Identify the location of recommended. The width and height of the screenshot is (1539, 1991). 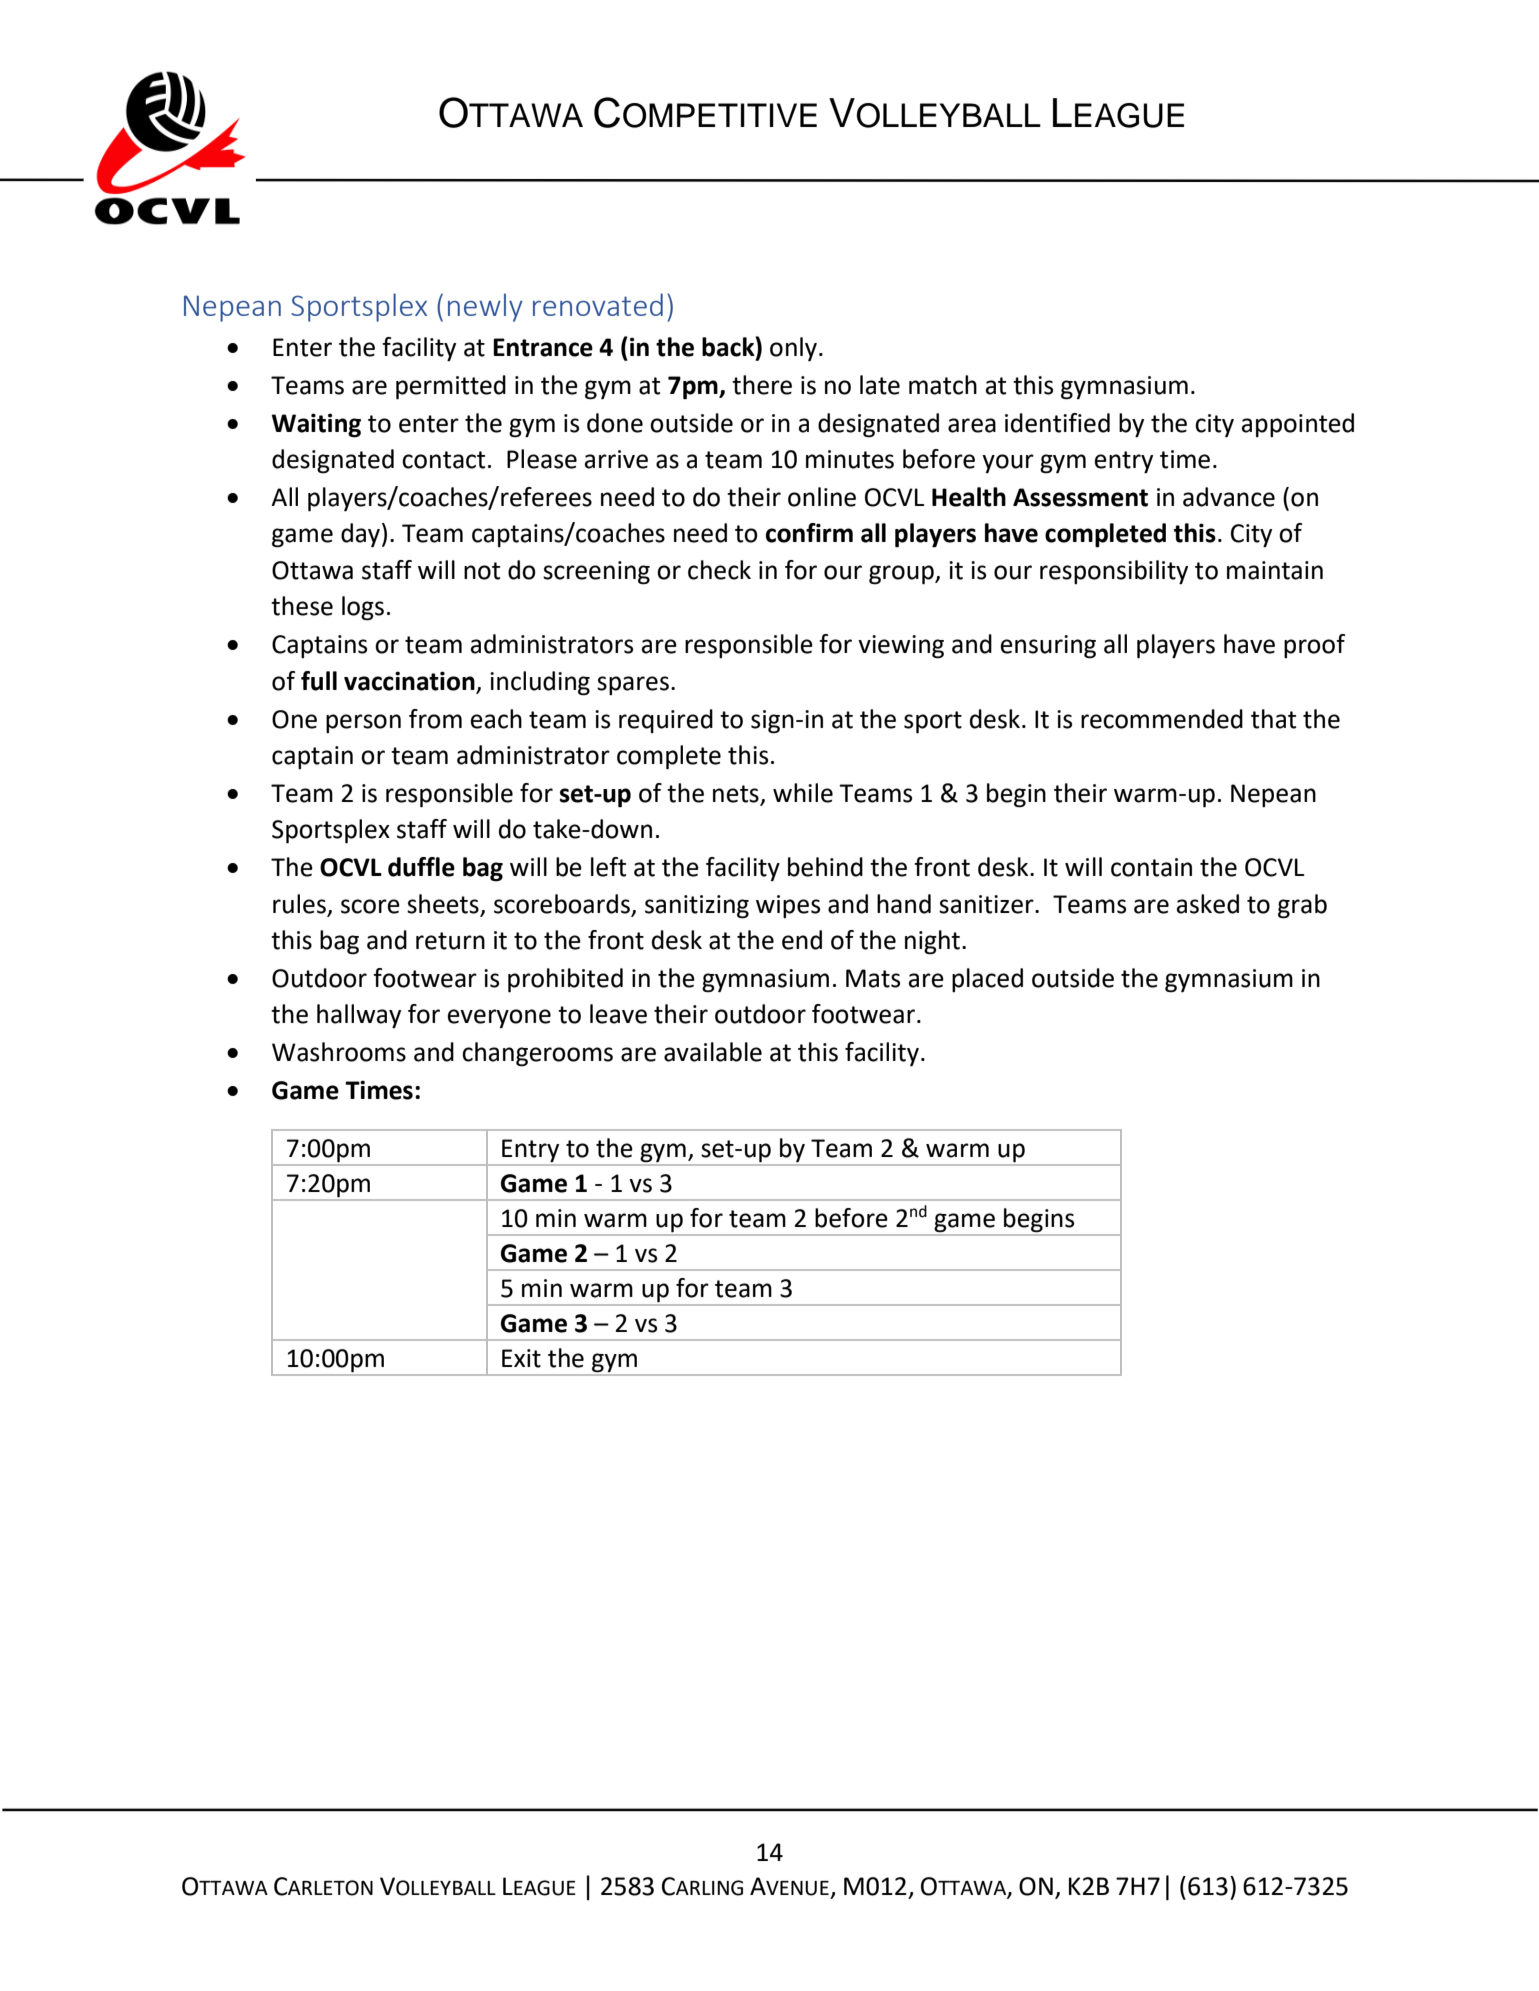
(1162, 719).
